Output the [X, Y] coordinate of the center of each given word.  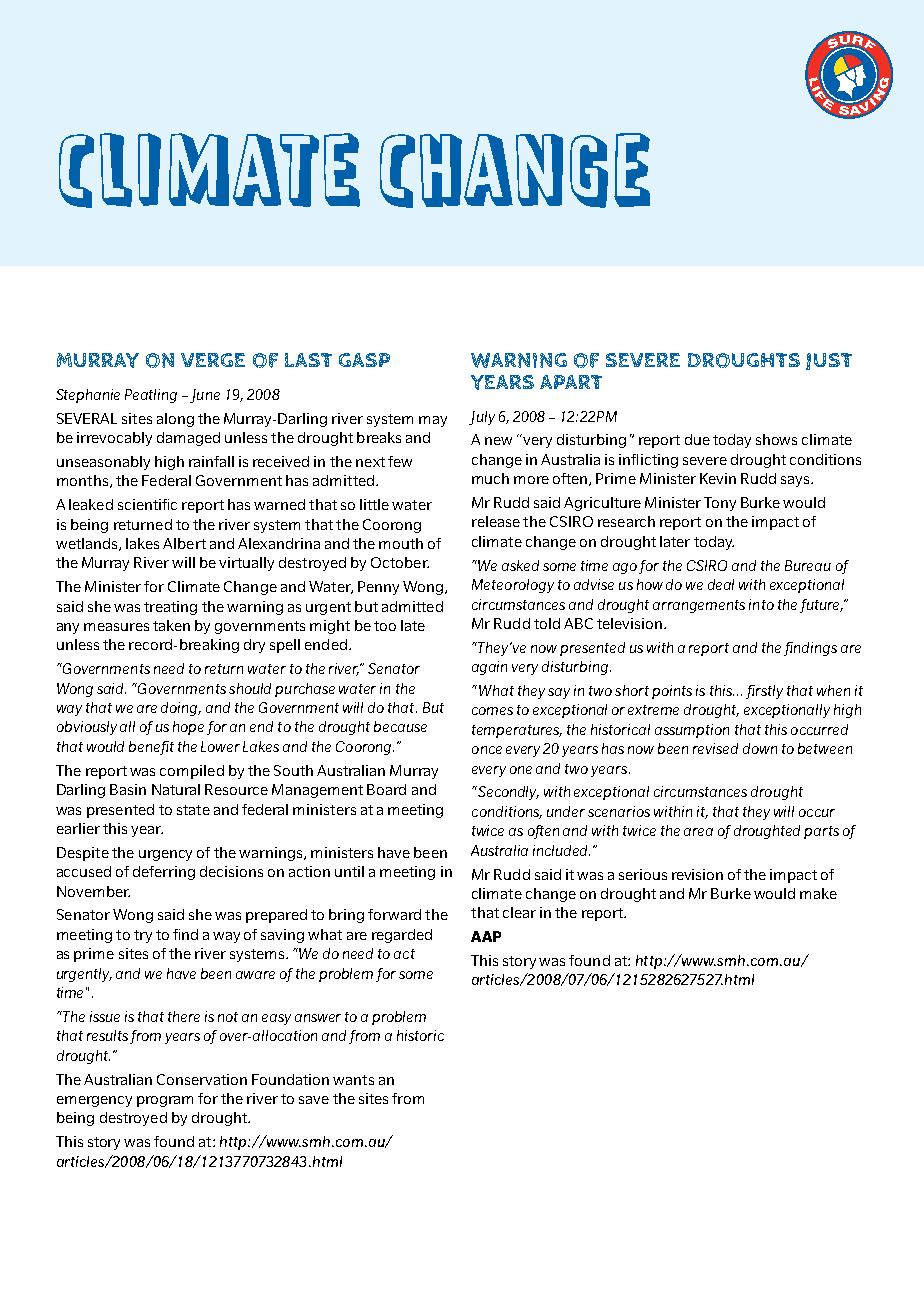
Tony [720, 504]
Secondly [507, 793]
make [818, 893]
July [482, 418]
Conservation [202, 1079]
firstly [764, 692]
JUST [829, 361]
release [496, 521]
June [205, 396]
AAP [486, 936]
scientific [147, 504]
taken [171, 625]
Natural [176, 789]
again [489, 668]
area [698, 832]
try [143, 936]
